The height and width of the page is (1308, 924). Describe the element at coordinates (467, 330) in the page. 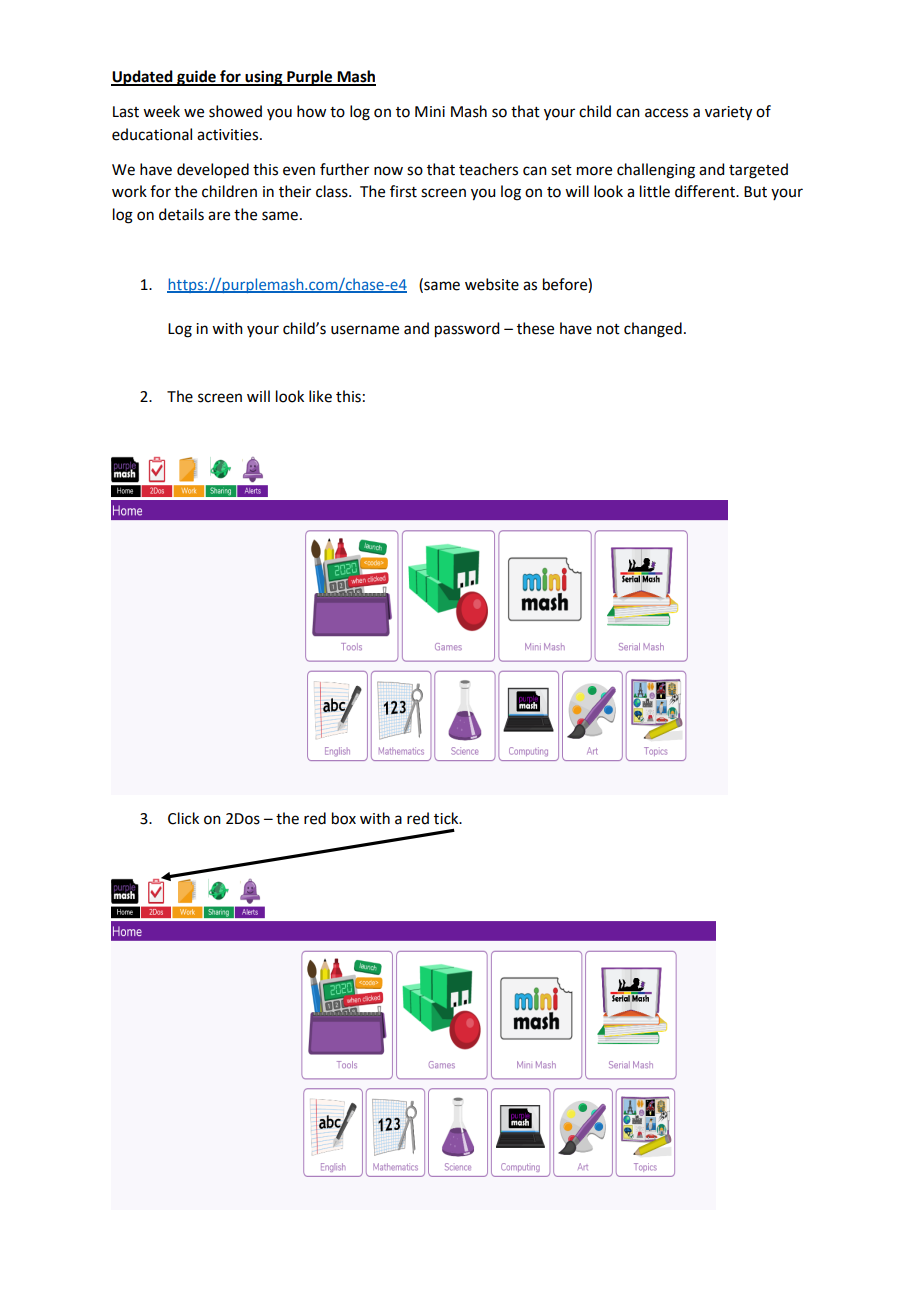

I see `password` at that location.
